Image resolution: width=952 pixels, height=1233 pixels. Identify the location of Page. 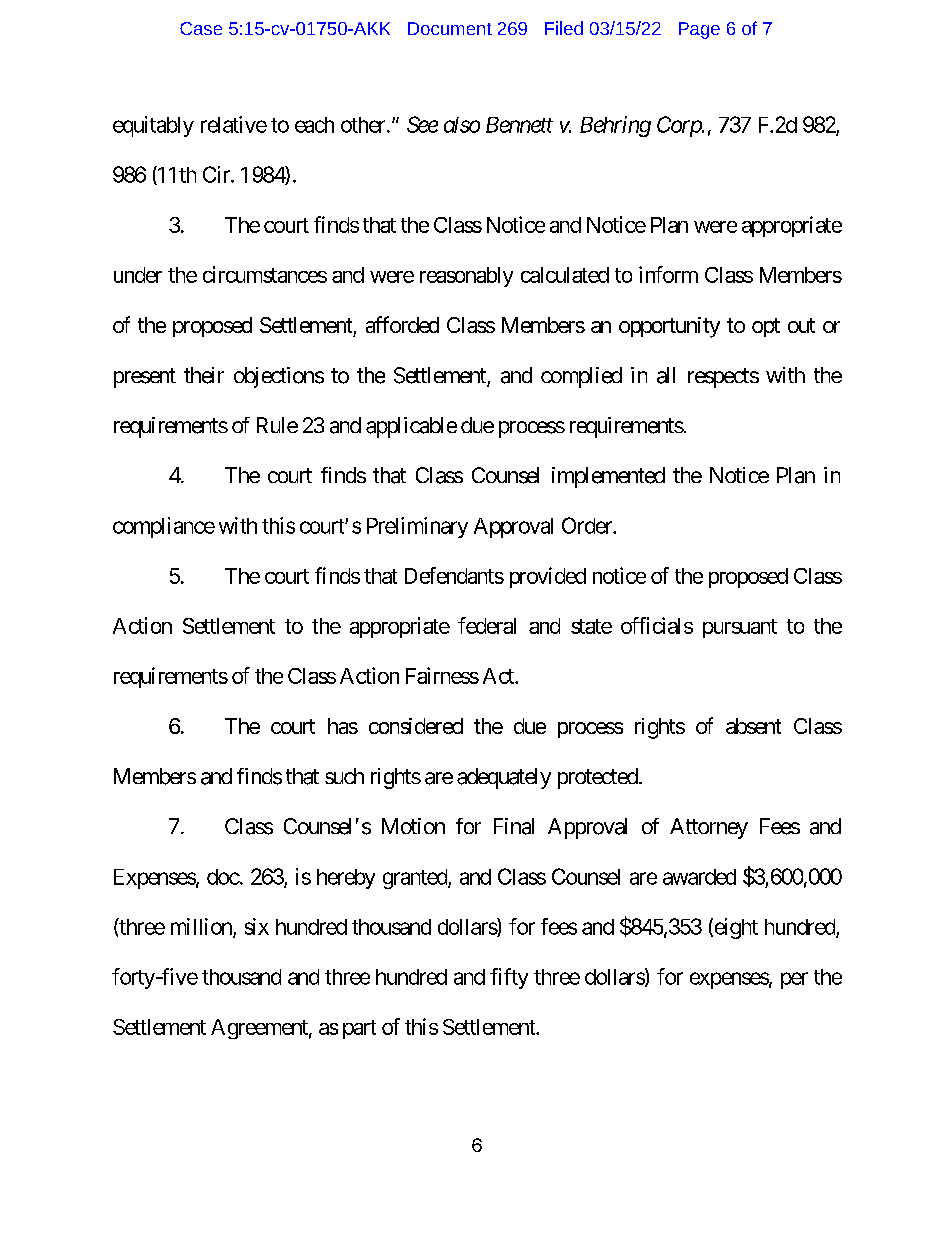
(699, 30).
